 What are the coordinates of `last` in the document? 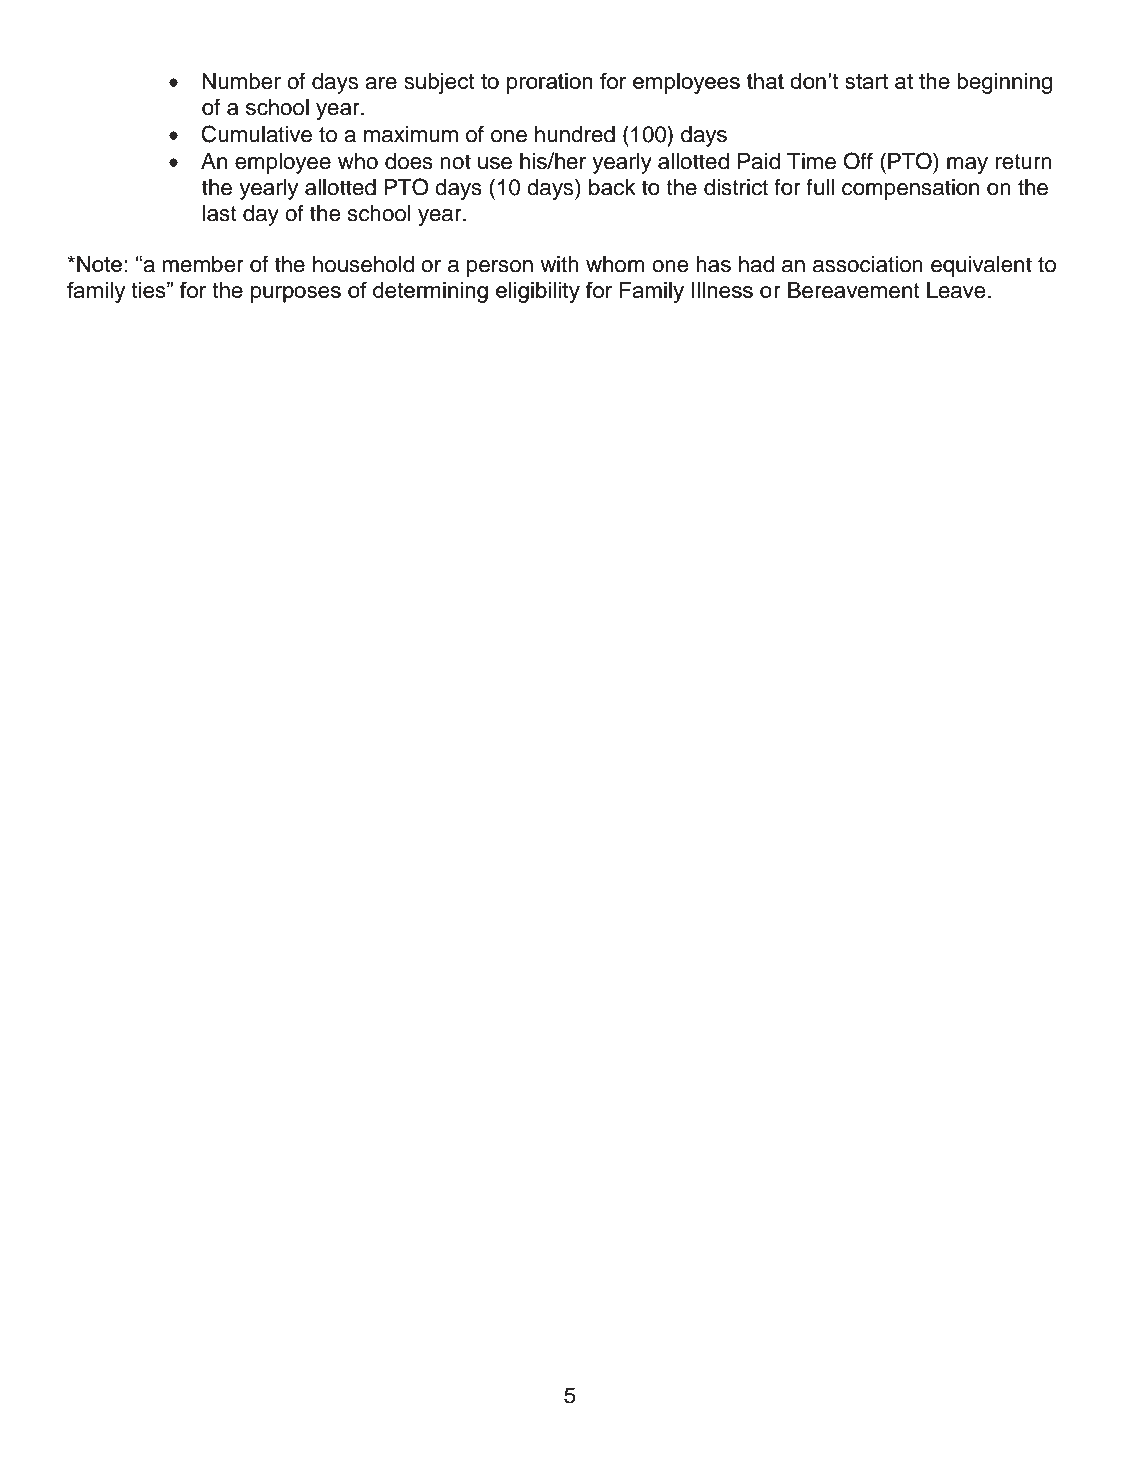 It's located at (220, 213).
